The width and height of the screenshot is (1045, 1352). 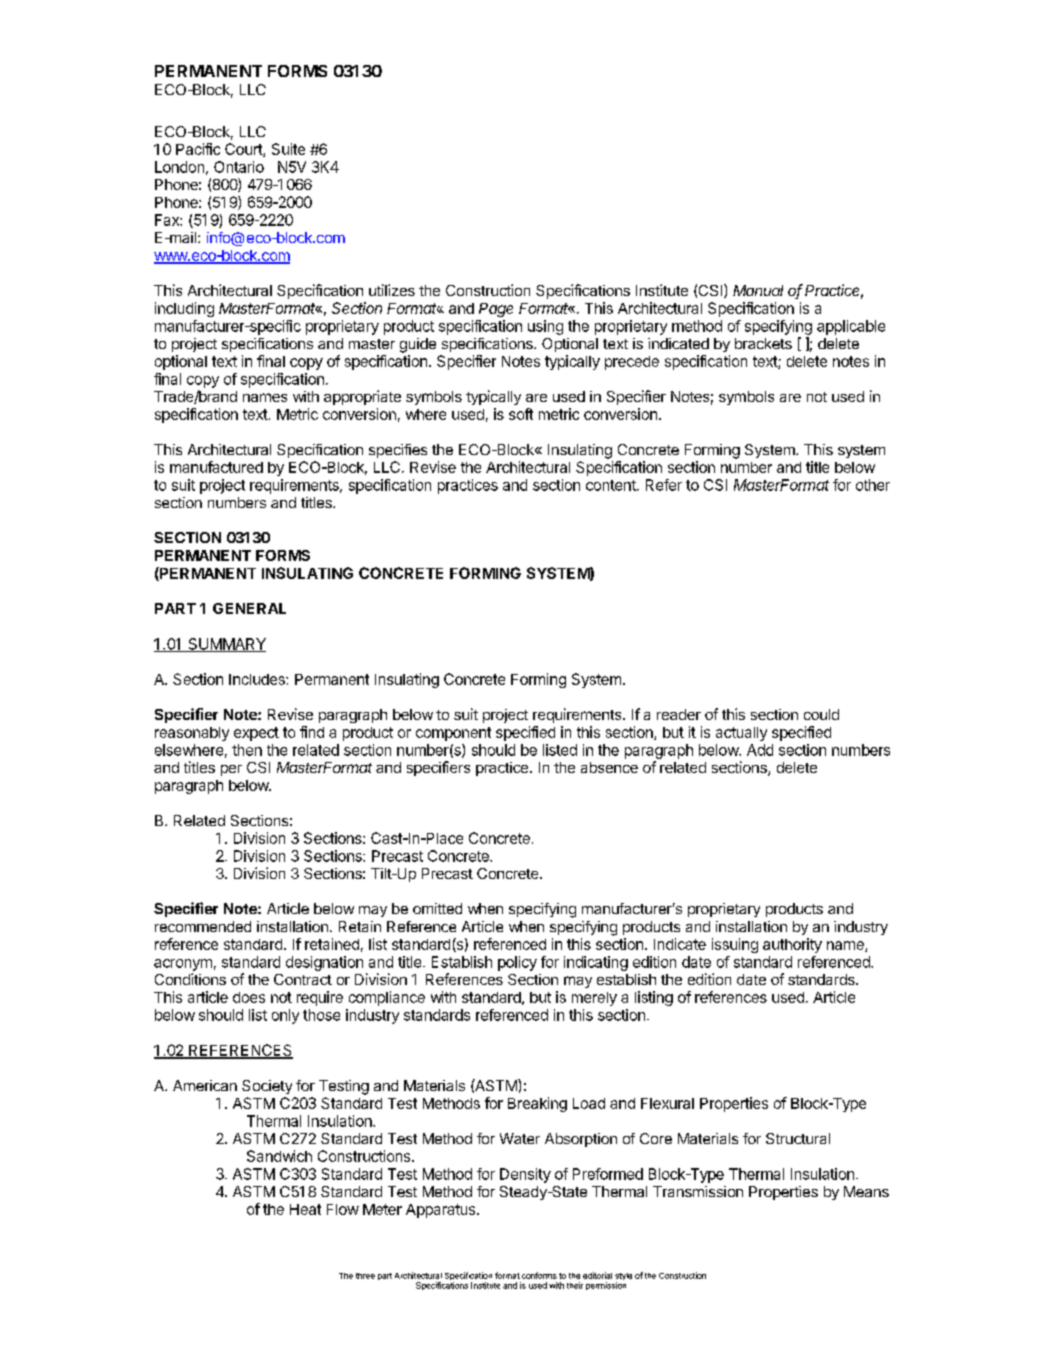 I want to click on Page, so click(x=496, y=310).
